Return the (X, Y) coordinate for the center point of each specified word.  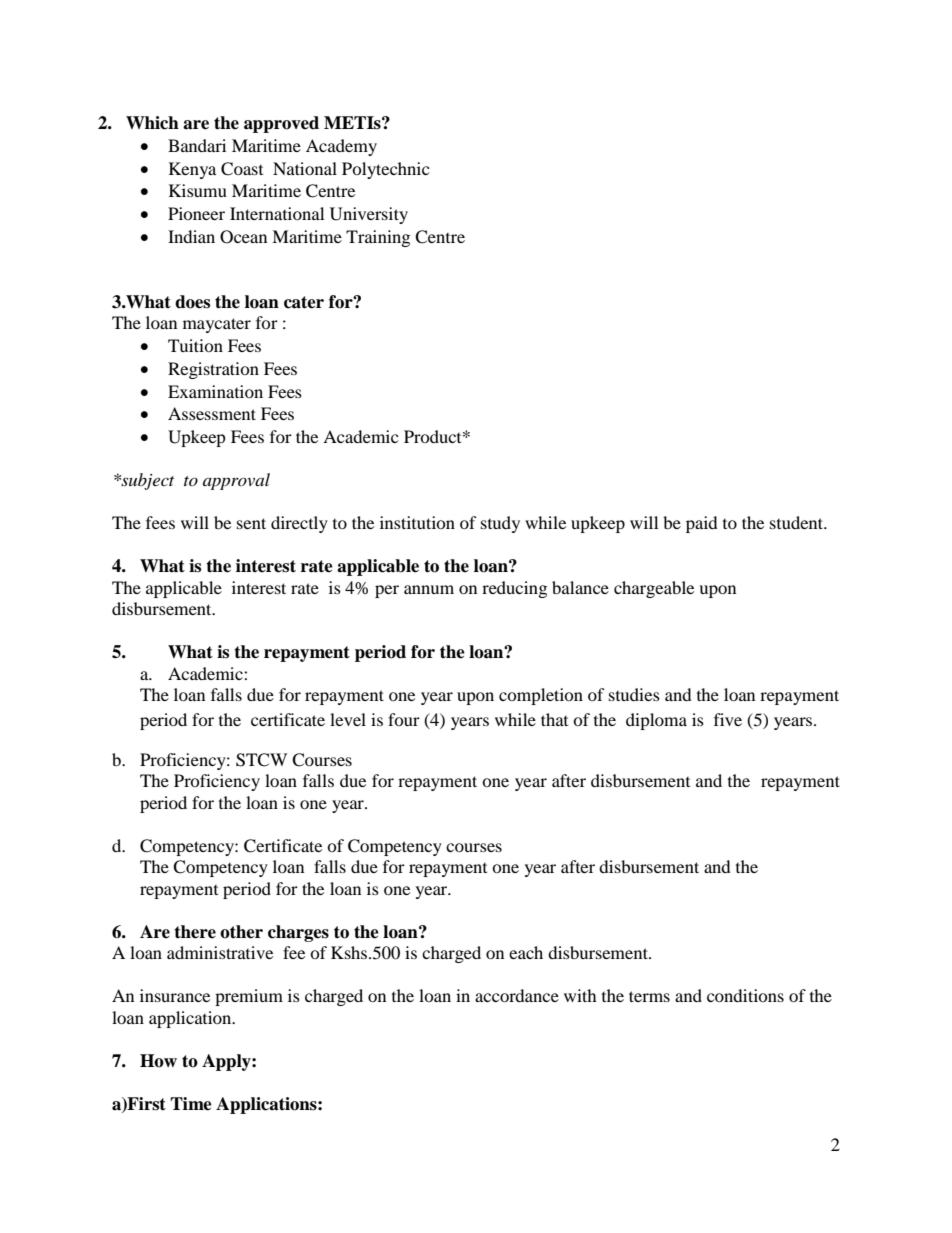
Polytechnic (385, 170)
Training (378, 238)
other (241, 932)
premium (249, 997)
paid (702, 524)
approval (236, 481)
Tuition (195, 345)
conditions (745, 995)
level (348, 719)
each (526, 952)
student (798, 522)
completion (541, 696)
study (500, 524)
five (728, 719)
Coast (242, 169)
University (369, 215)
